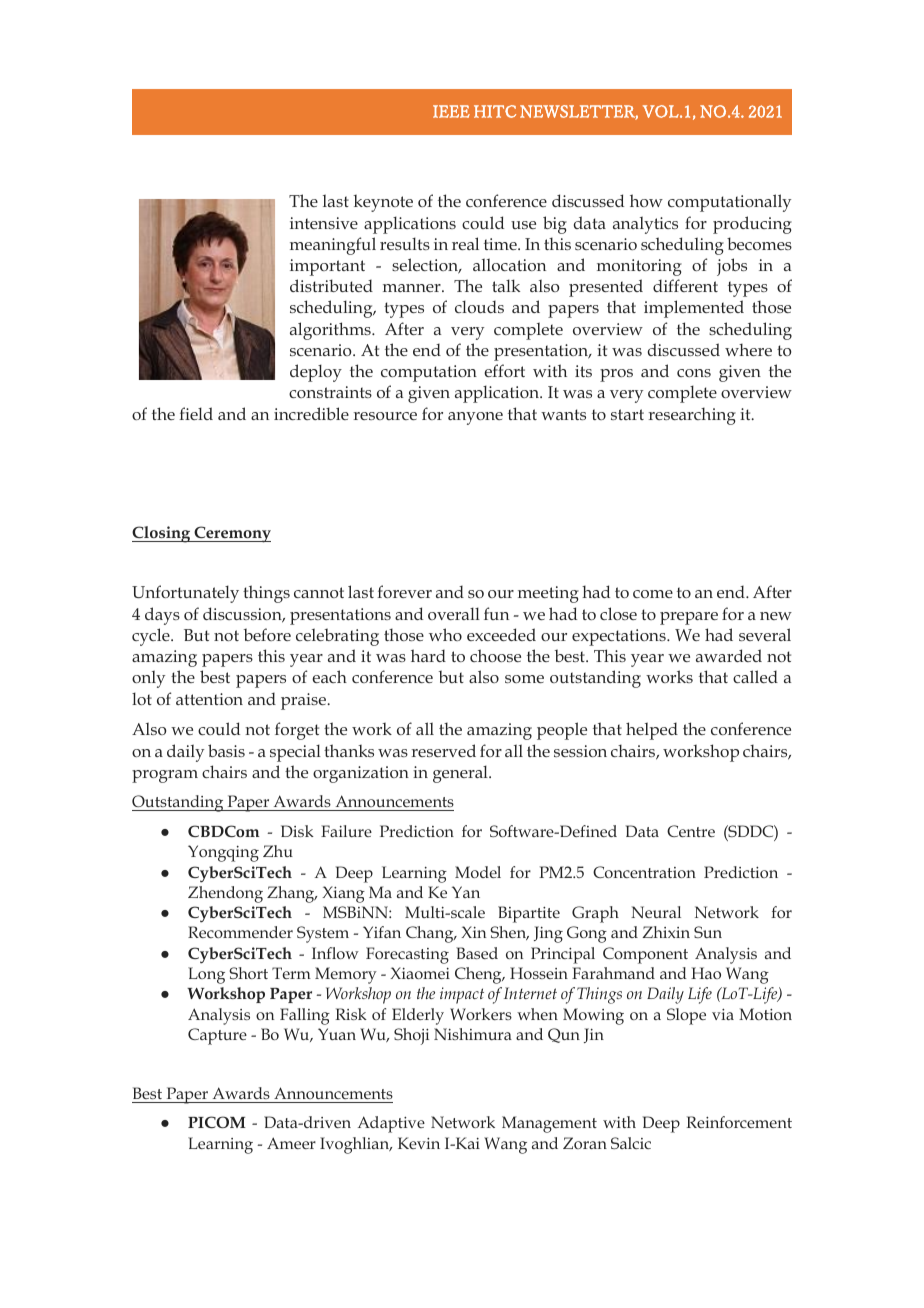  I want to click on Kevin, so click(419, 1143).
